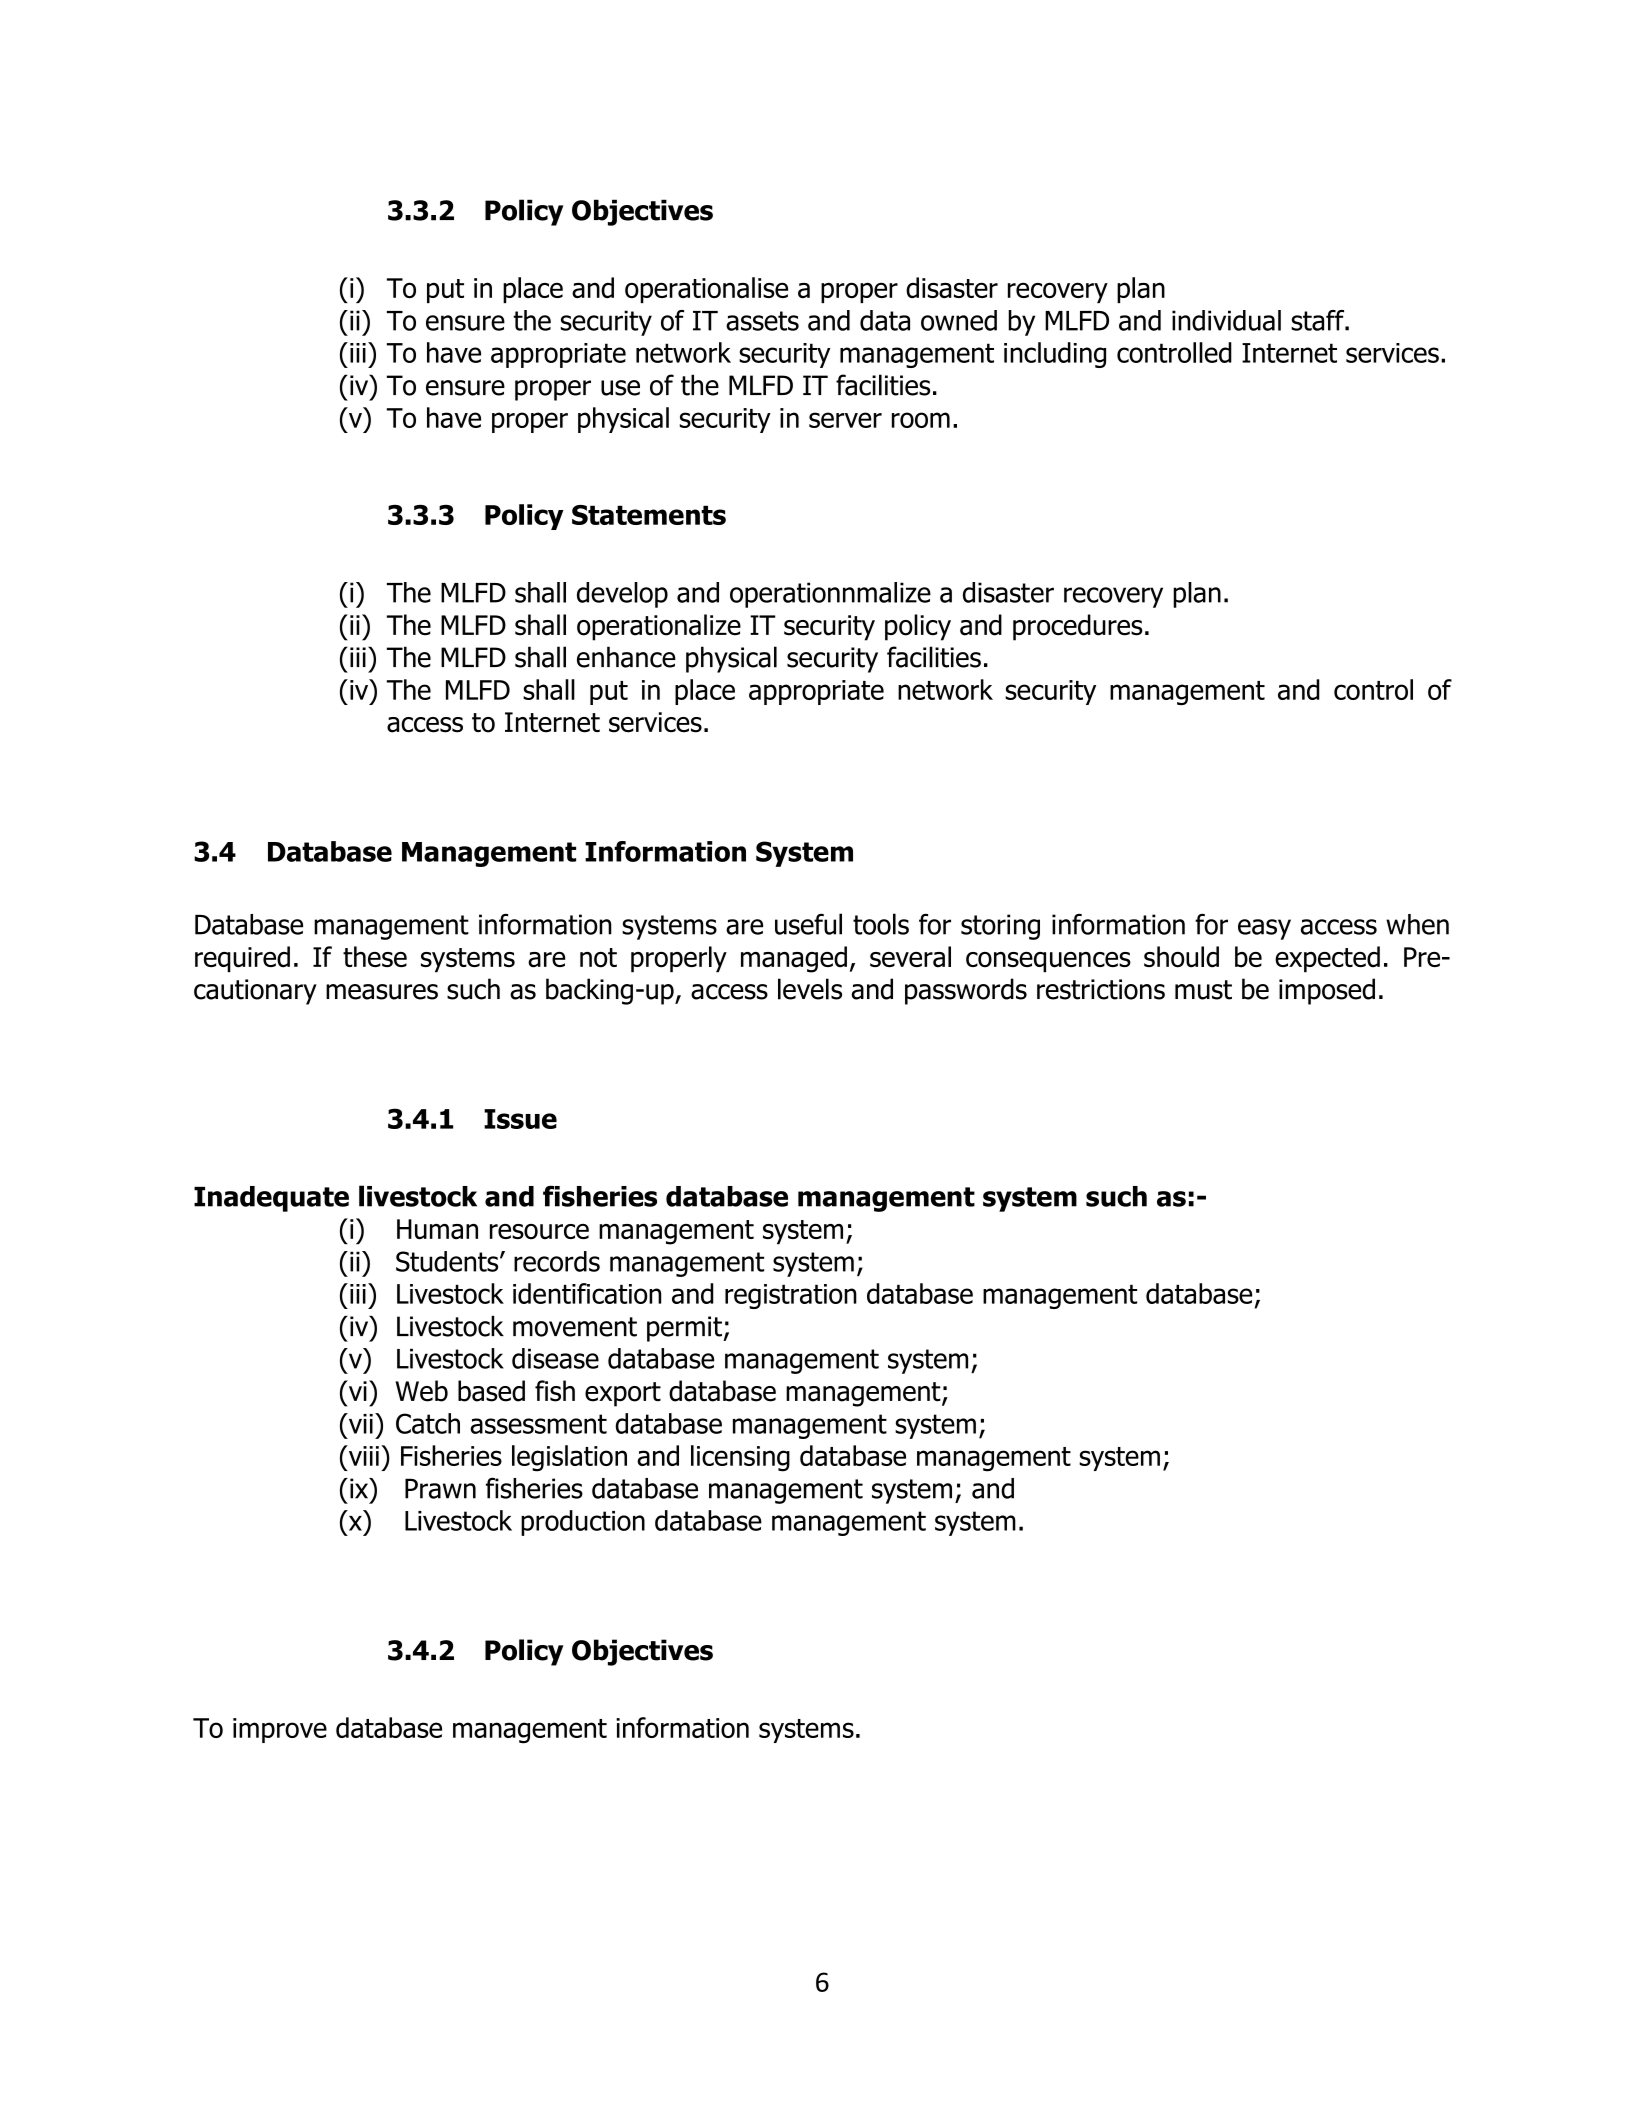  I want to click on registration, so click(791, 1296).
